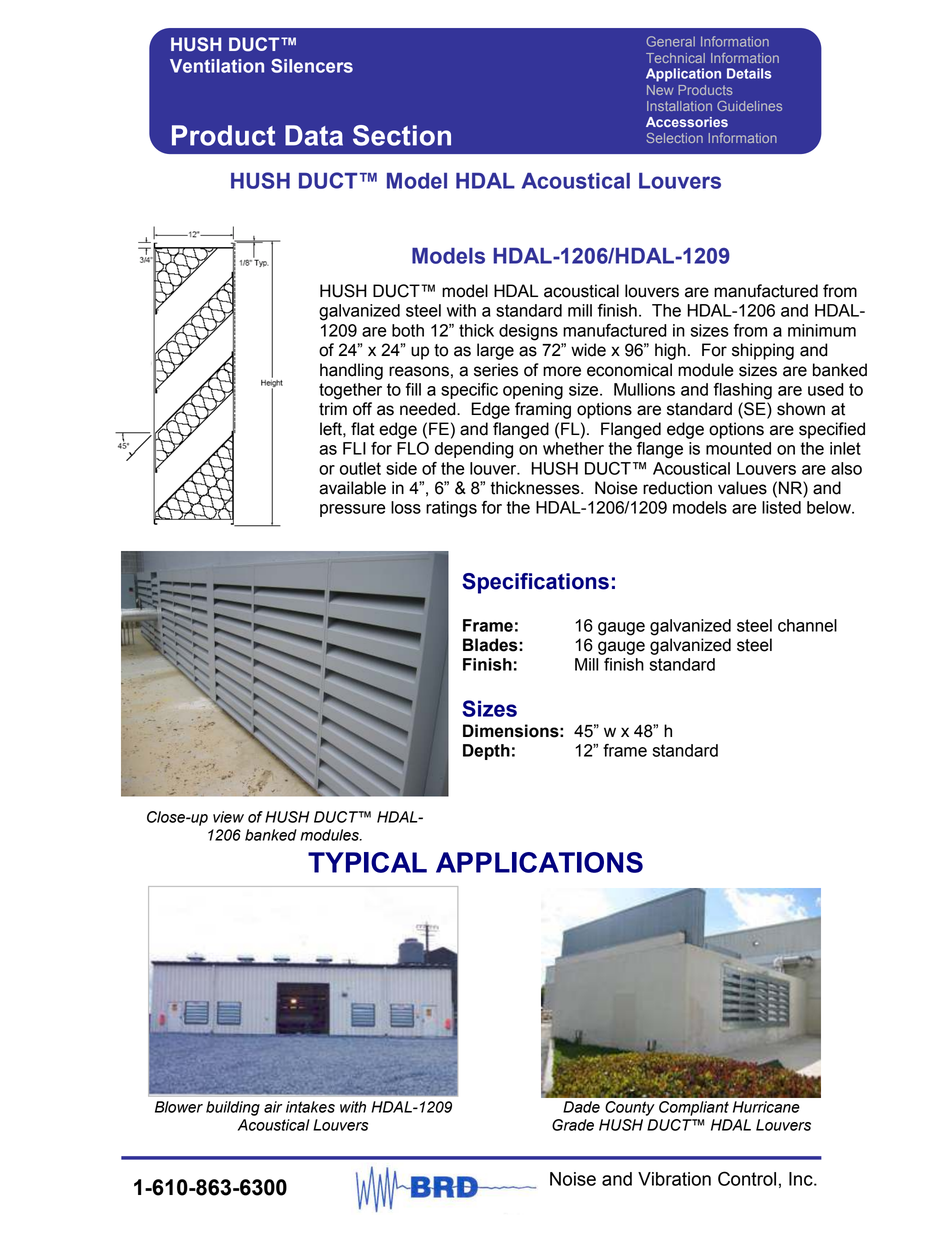 The height and width of the page is (1233, 952). I want to click on designs, so click(528, 332).
